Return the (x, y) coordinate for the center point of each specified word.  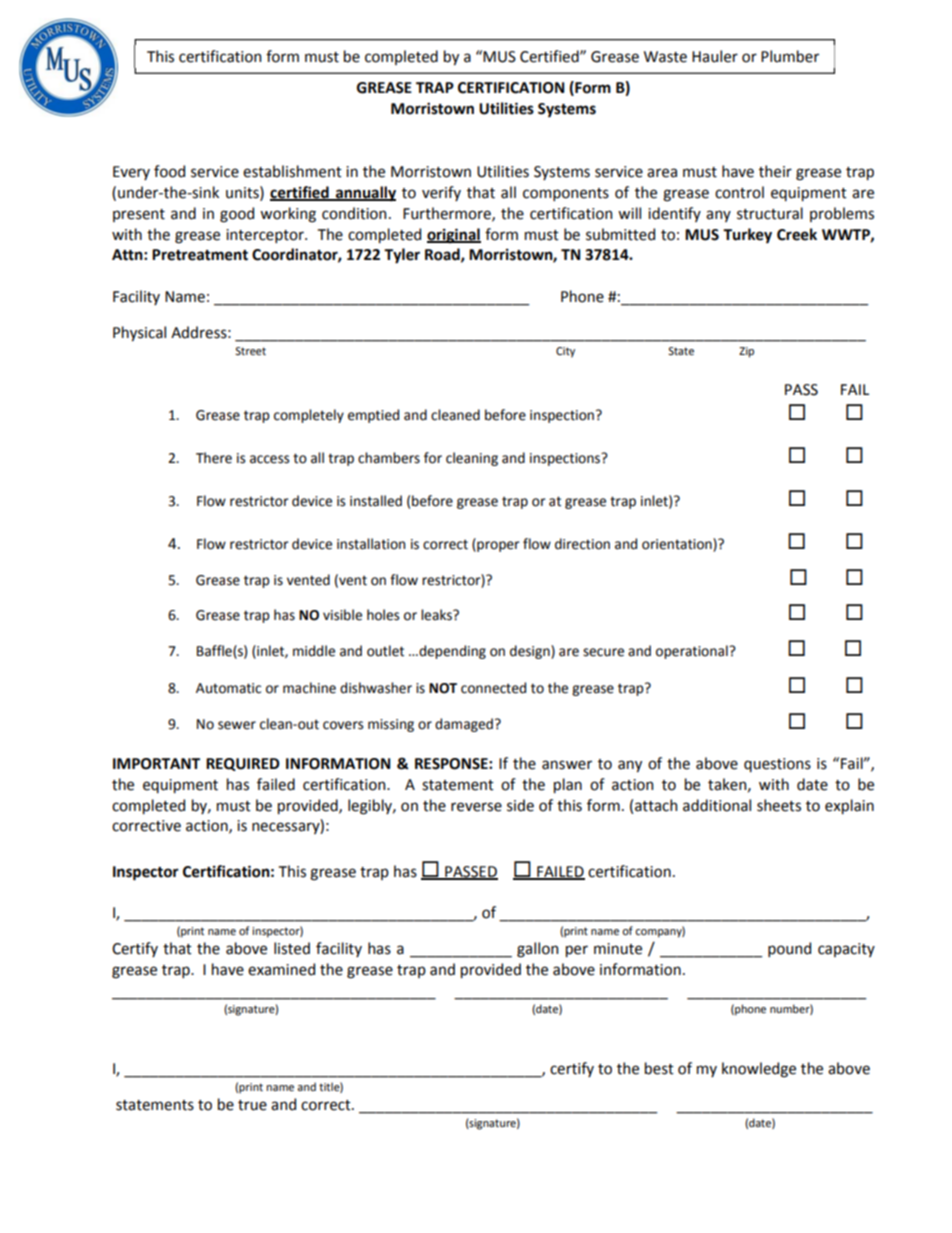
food (169, 171)
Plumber (790, 56)
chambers (389, 458)
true (252, 1105)
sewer (237, 725)
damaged (464, 725)
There (214, 458)
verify (441, 193)
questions (777, 765)
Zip (746, 352)
